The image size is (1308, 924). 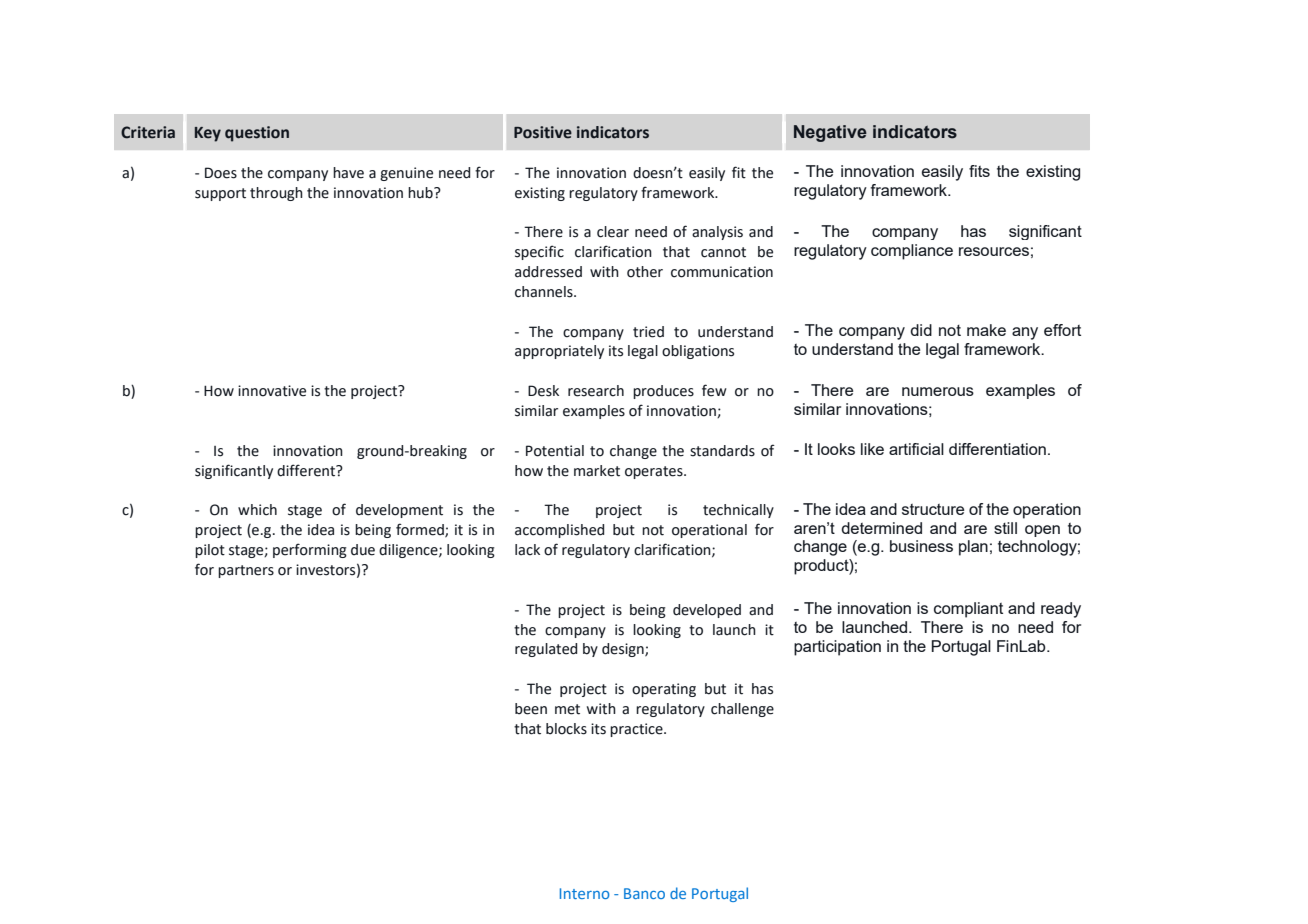 I want to click on which, so click(x=257, y=510).
